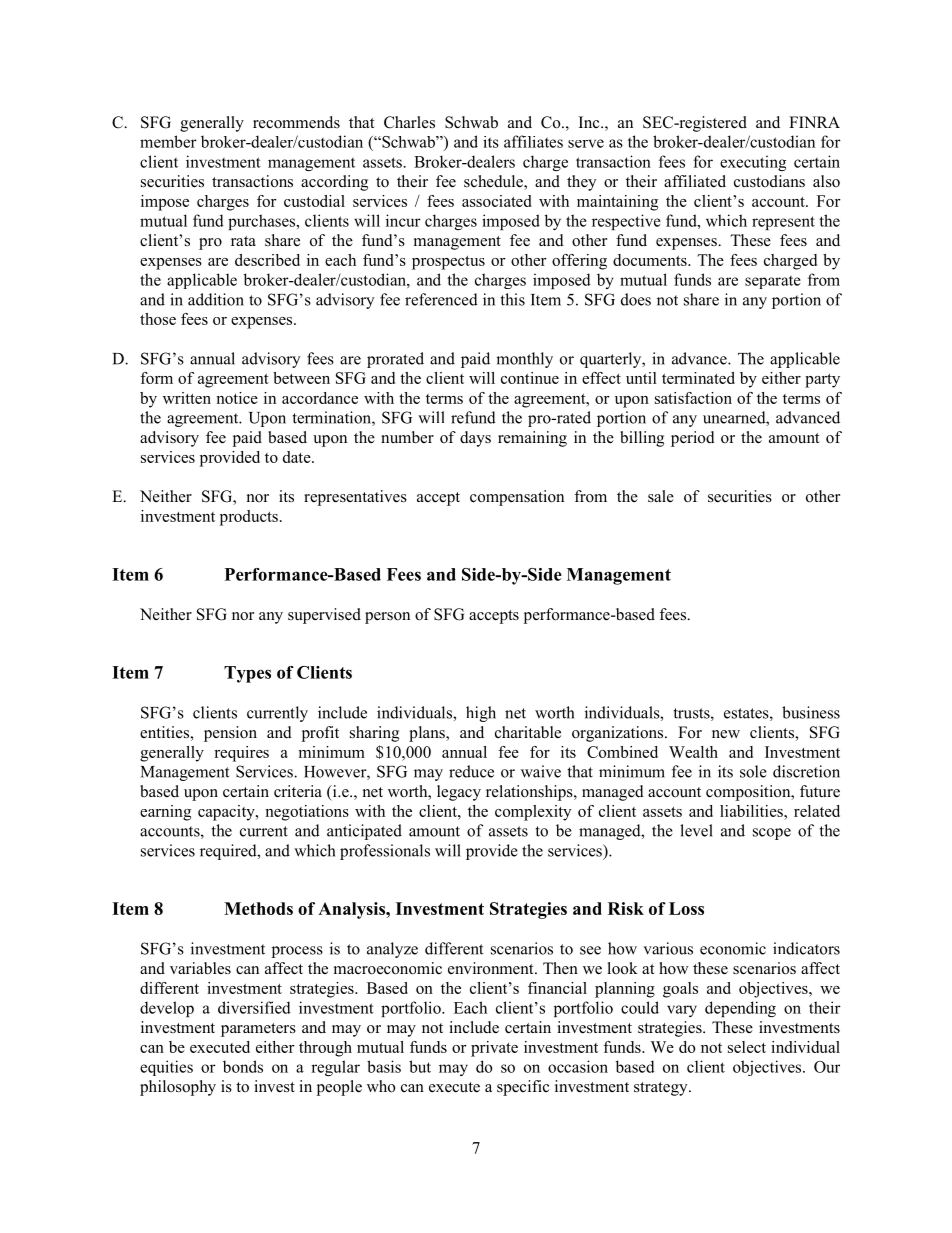 The image size is (952, 1233). I want to click on Methods, so click(258, 908).
